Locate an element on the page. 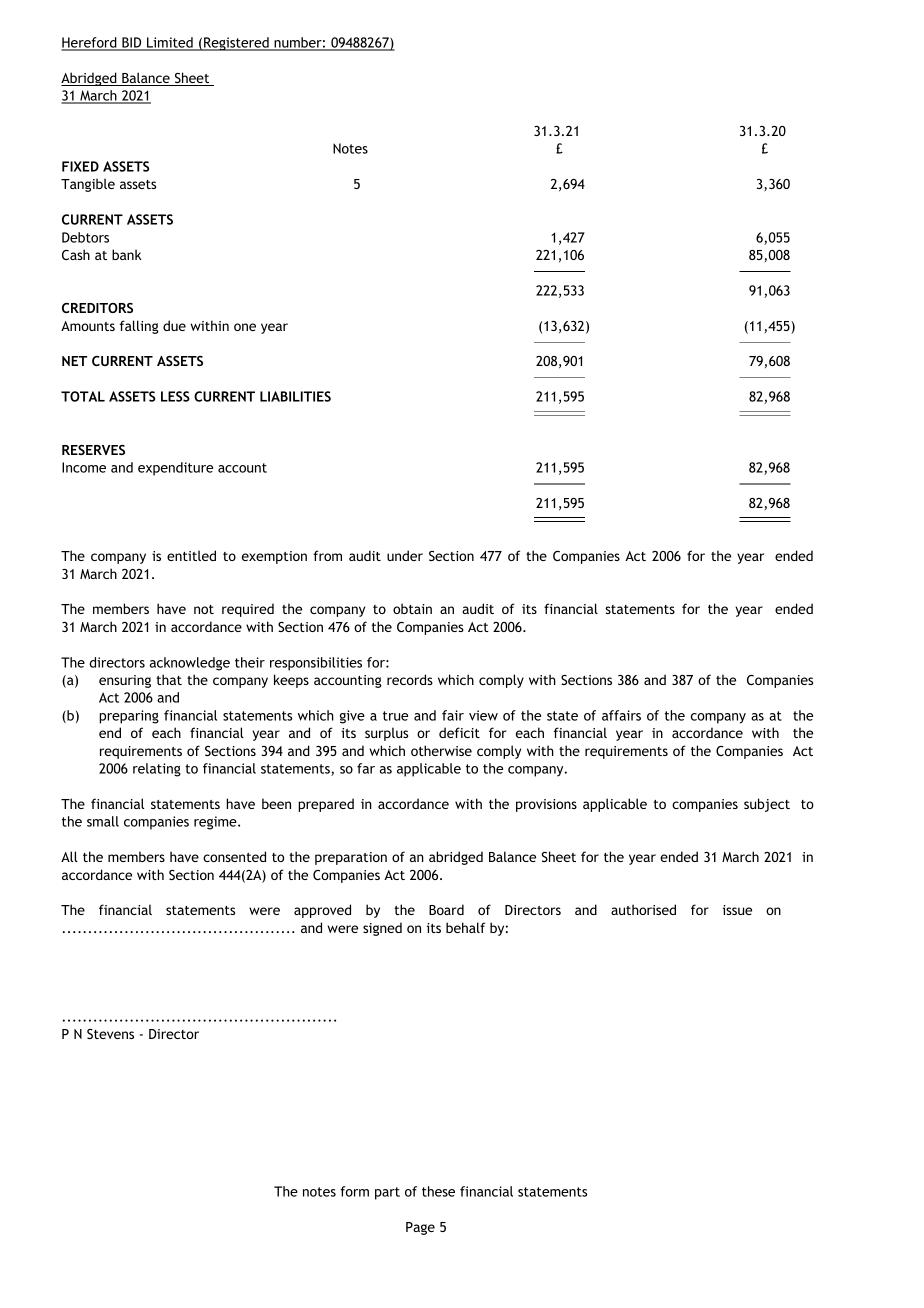 This document has width=924, height=1308. obtain is located at coordinates (412, 608).
